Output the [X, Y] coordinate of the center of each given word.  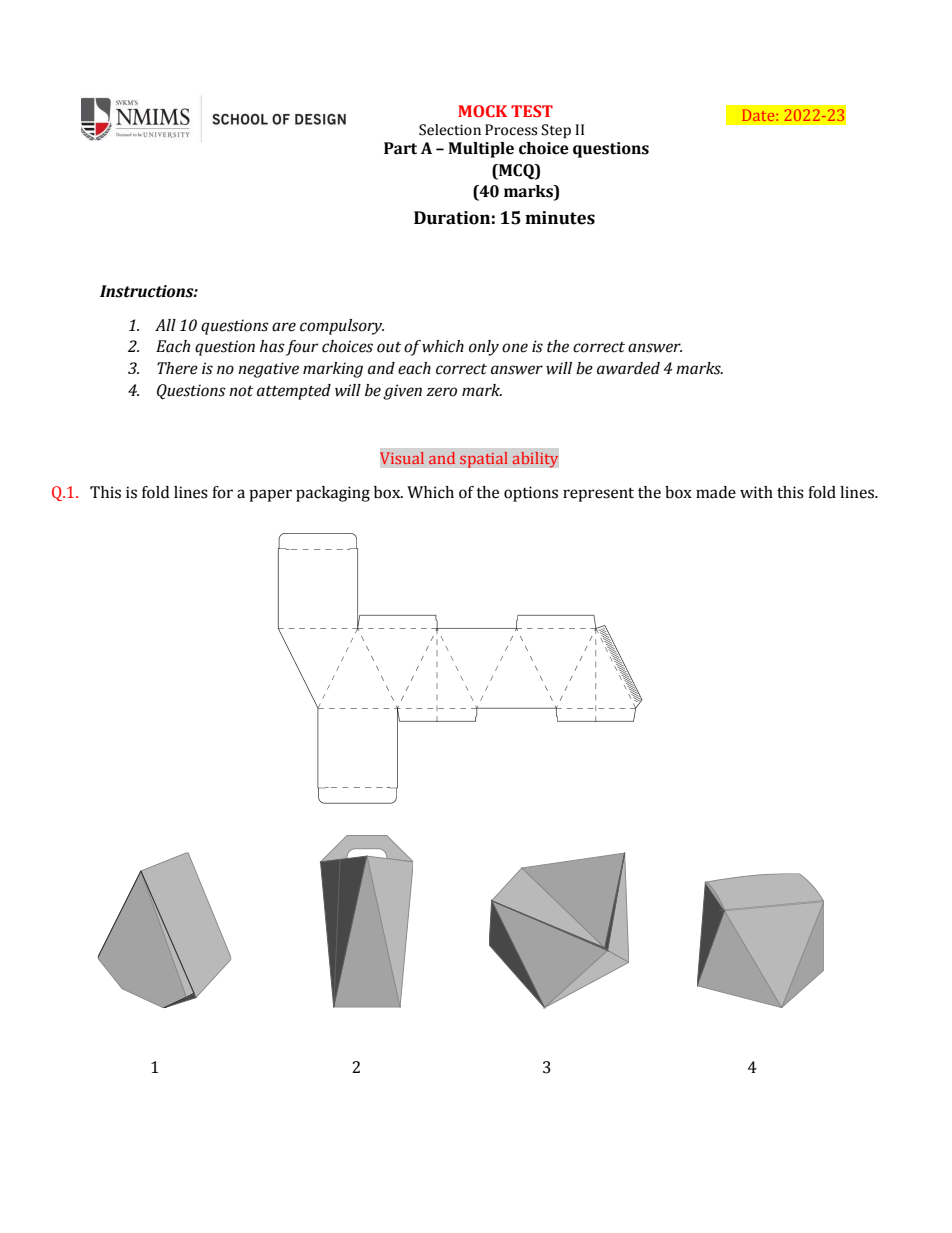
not [241, 391]
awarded [628, 368]
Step [556, 131]
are [284, 327]
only [484, 348]
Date [759, 115]
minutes [560, 218]
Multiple [481, 150]
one [515, 348]
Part [400, 148]
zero [441, 392]
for [222, 492]
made [716, 492]
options [531, 494]
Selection [450, 130]
